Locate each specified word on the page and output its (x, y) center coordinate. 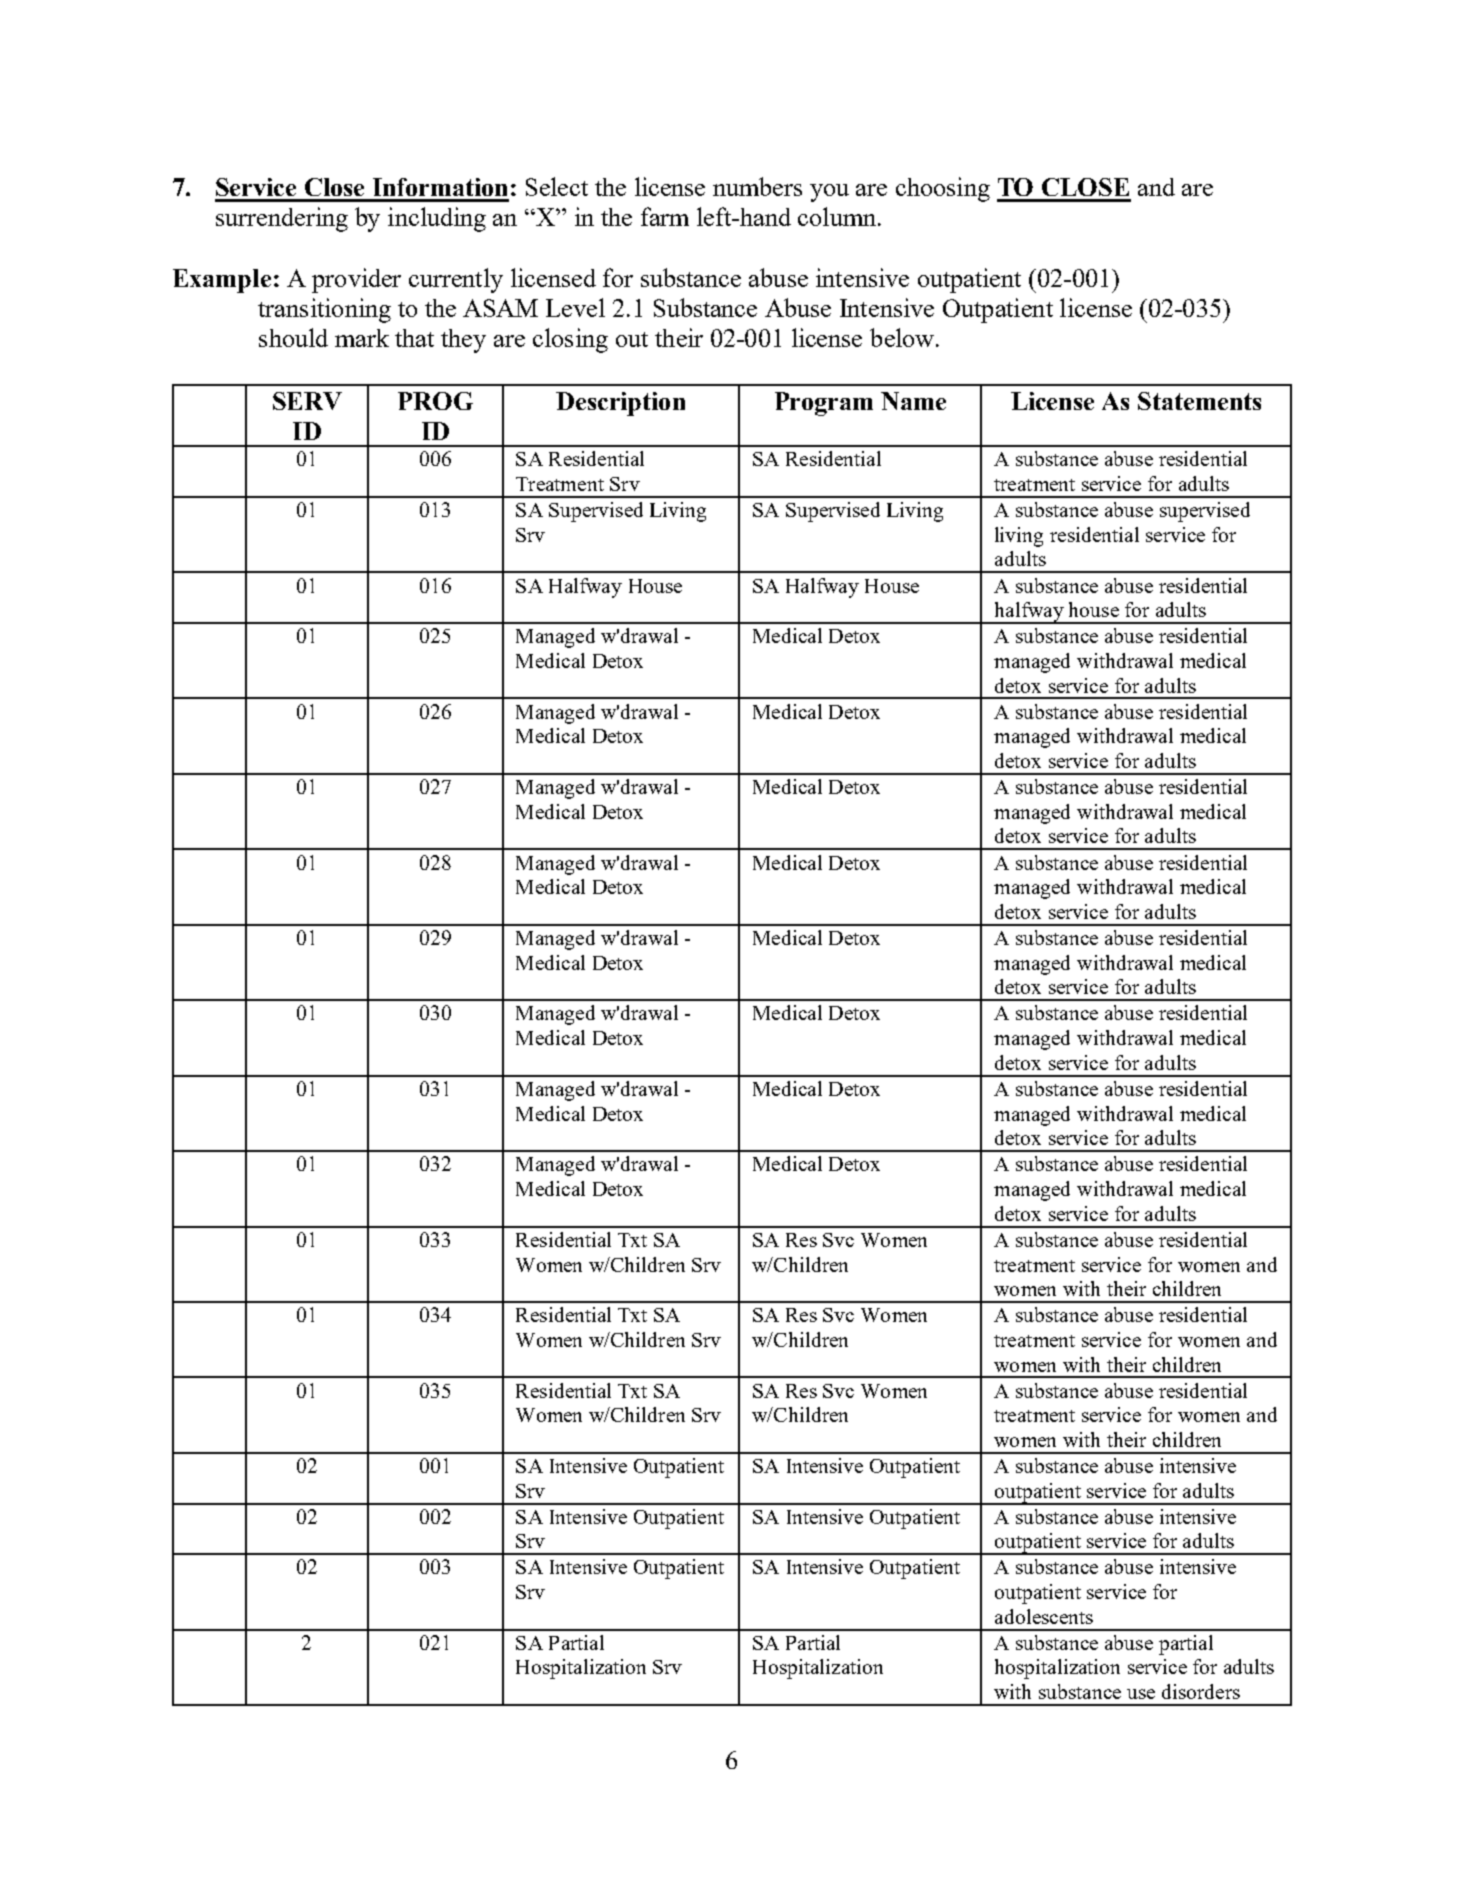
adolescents (1044, 1616)
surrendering (282, 219)
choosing (943, 189)
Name (913, 401)
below (903, 337)
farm (665, 216)
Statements (1199, 401)
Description (620, 404)
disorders (1201, 1691)
